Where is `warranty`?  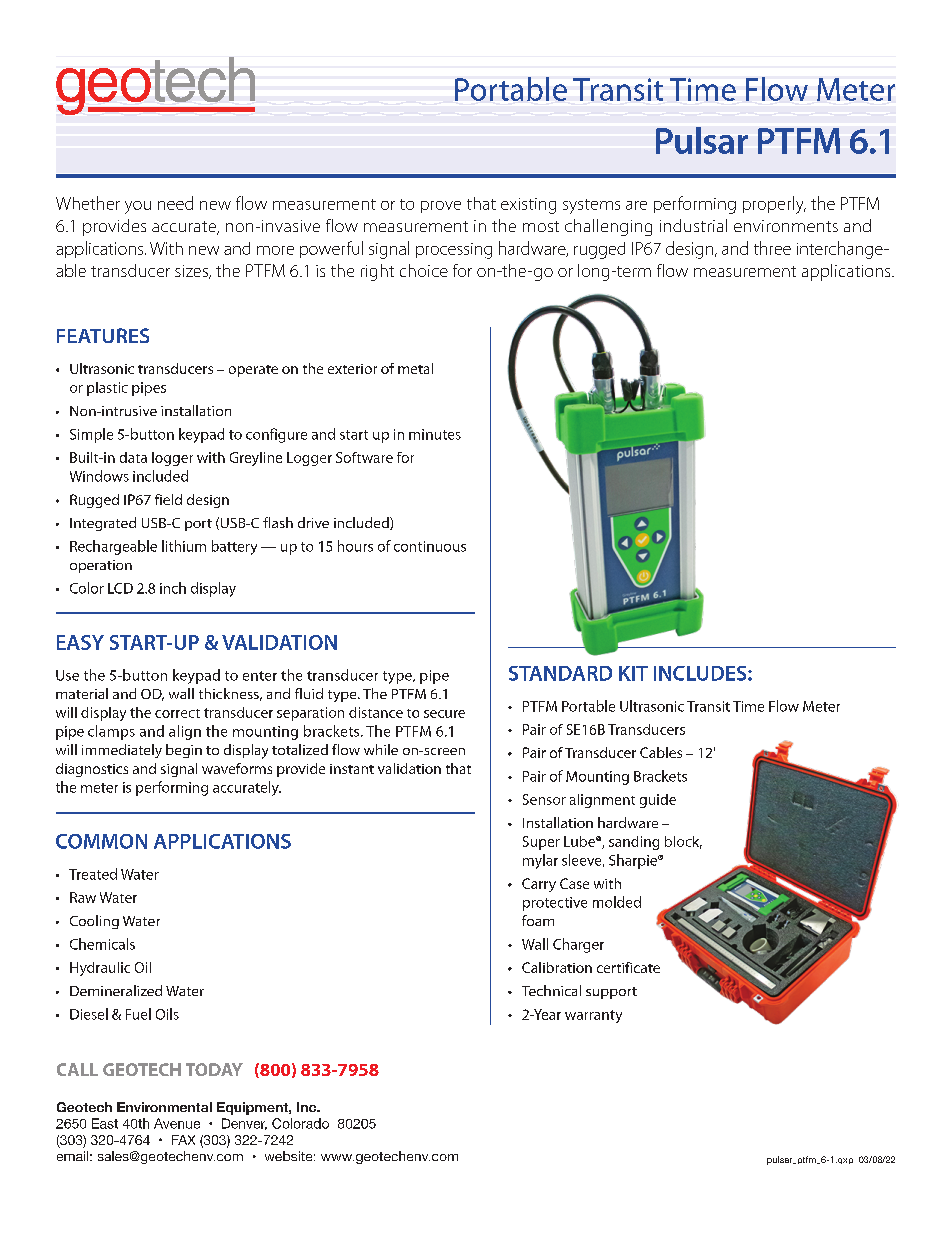
warranty is located at coordinates (593, 1016).
